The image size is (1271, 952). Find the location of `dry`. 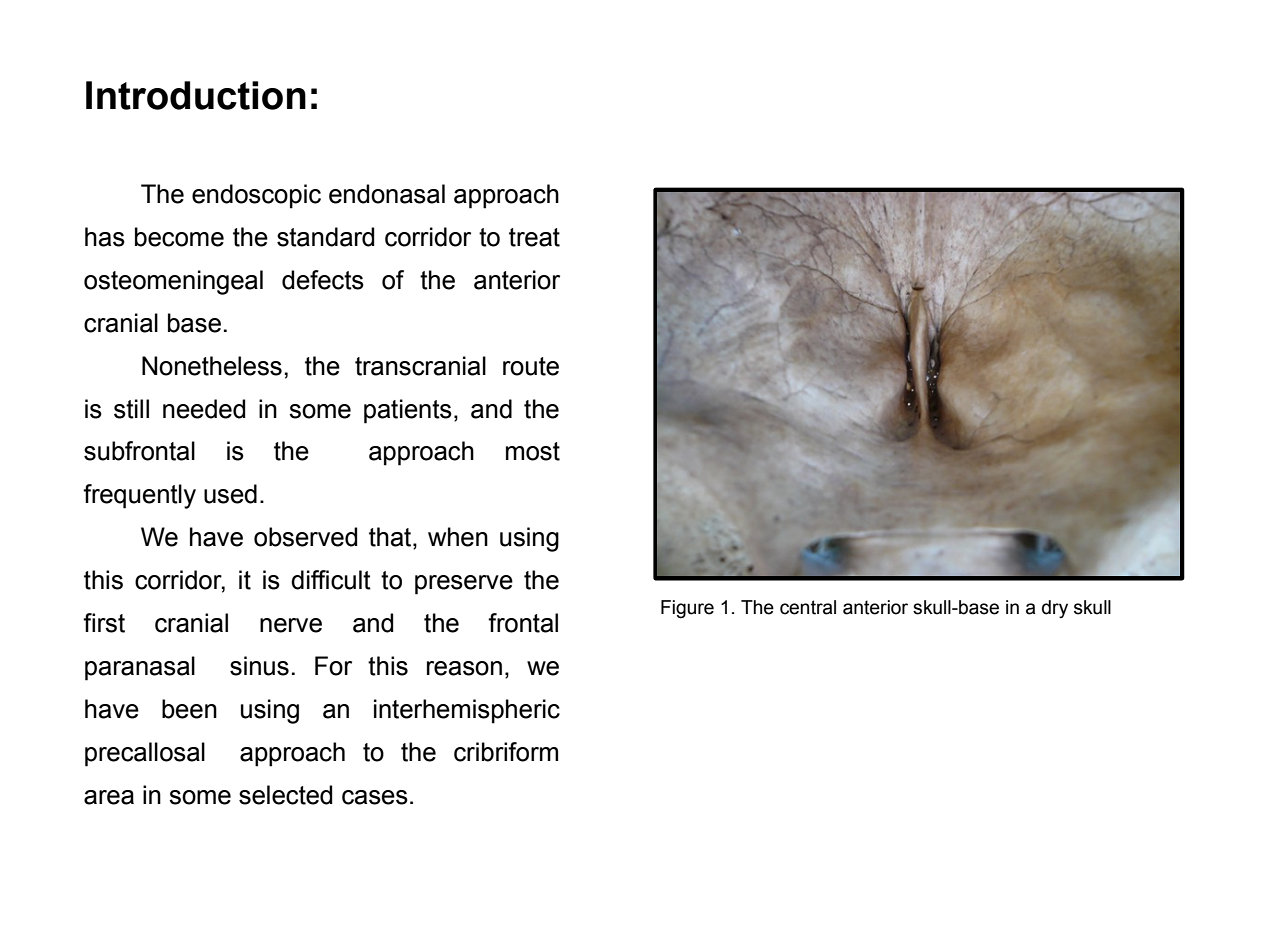

dry is located at coordinates (1055, 609).
